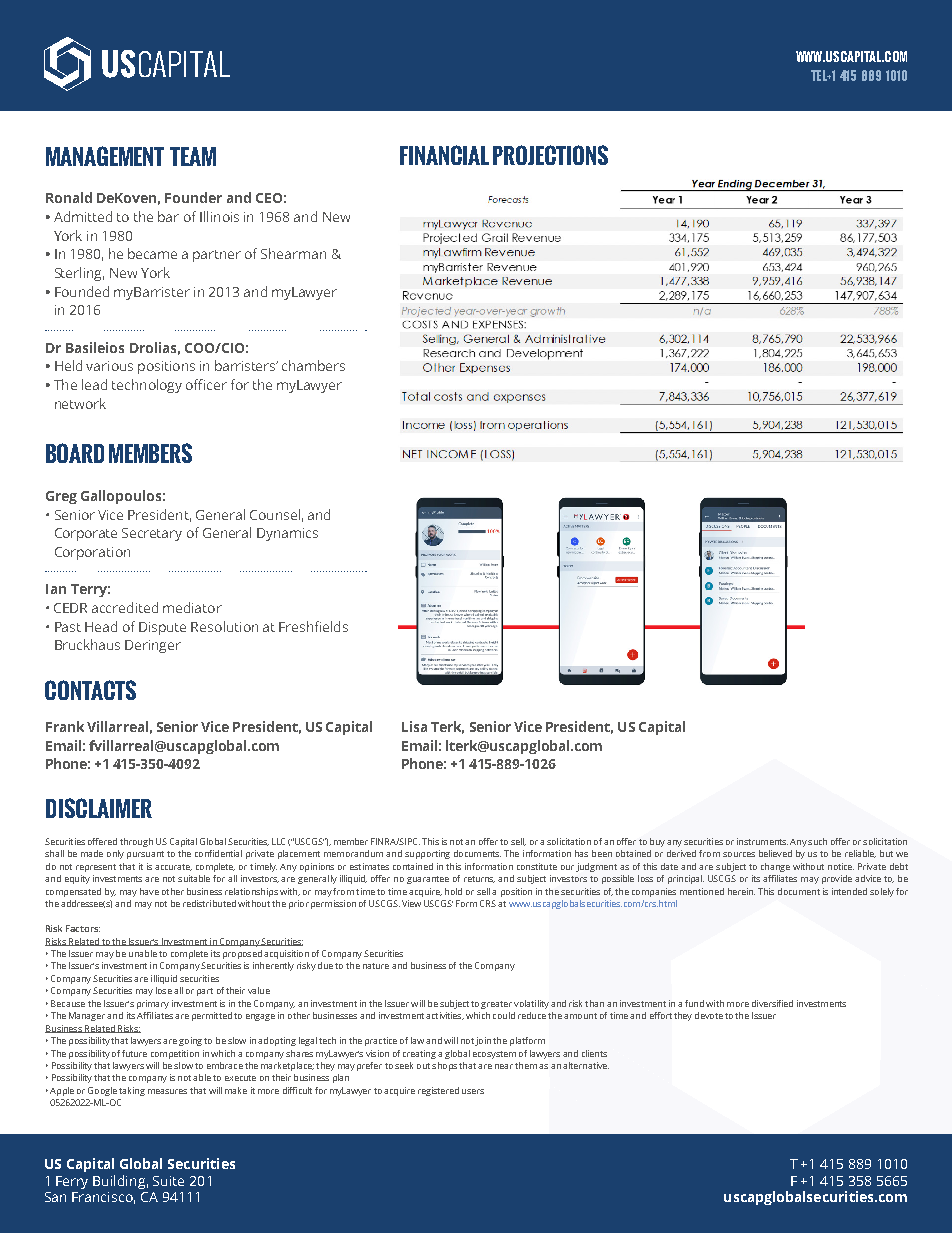 This document has width=952, height=1233. I want to click on TEAM, so click(193, 156).
